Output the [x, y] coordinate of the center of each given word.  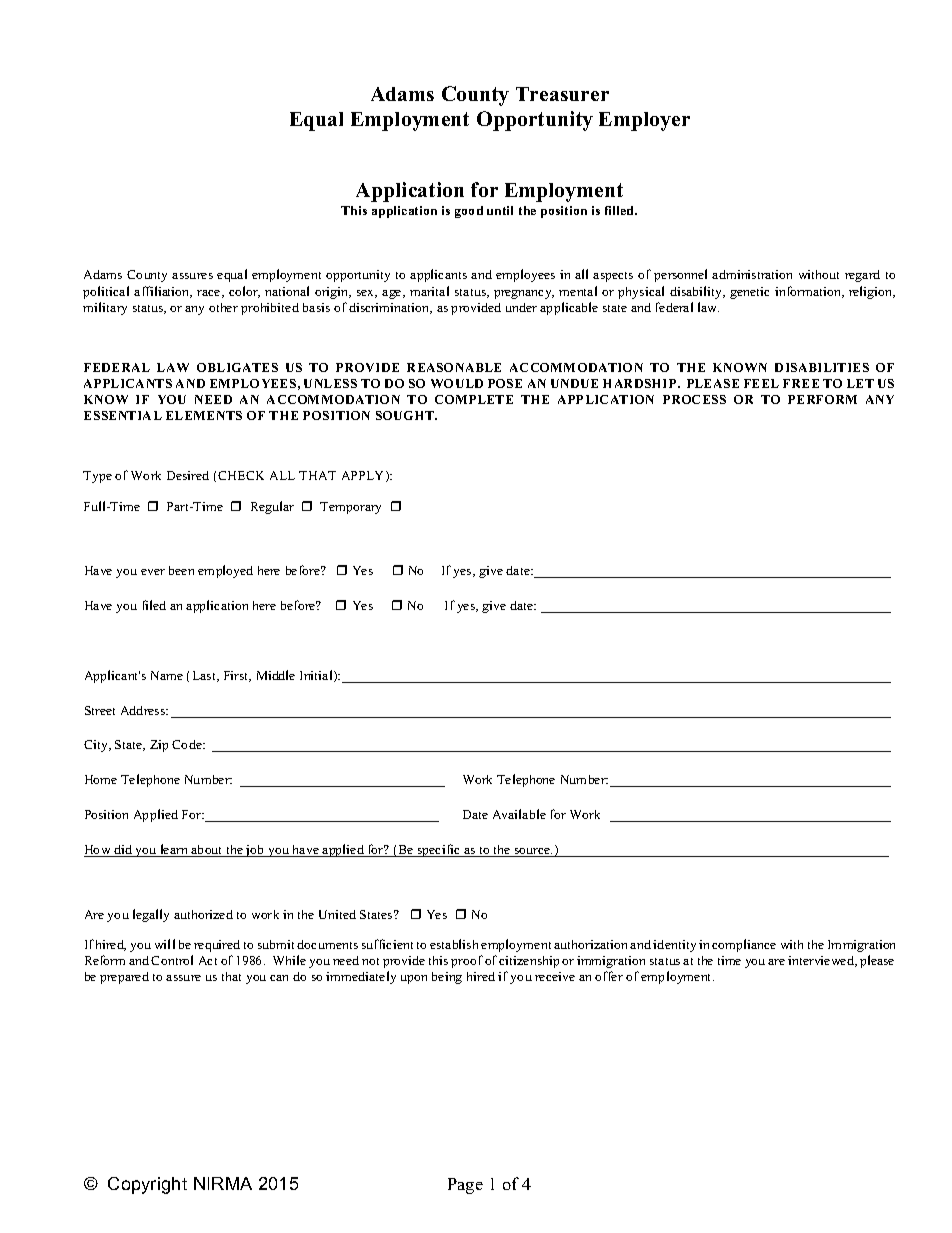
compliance [744, 945]
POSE [505, 383]
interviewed [822, 961]
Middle [276, 675]
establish [454, 944]
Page [465, 1186]
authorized [203, 914]
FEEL [761, 383]
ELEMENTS [204, 415]
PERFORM [822, 399]
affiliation [163, 292]
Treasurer [562, 94]
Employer [644, 121]
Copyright [147, 1185]
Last [205, 676]
